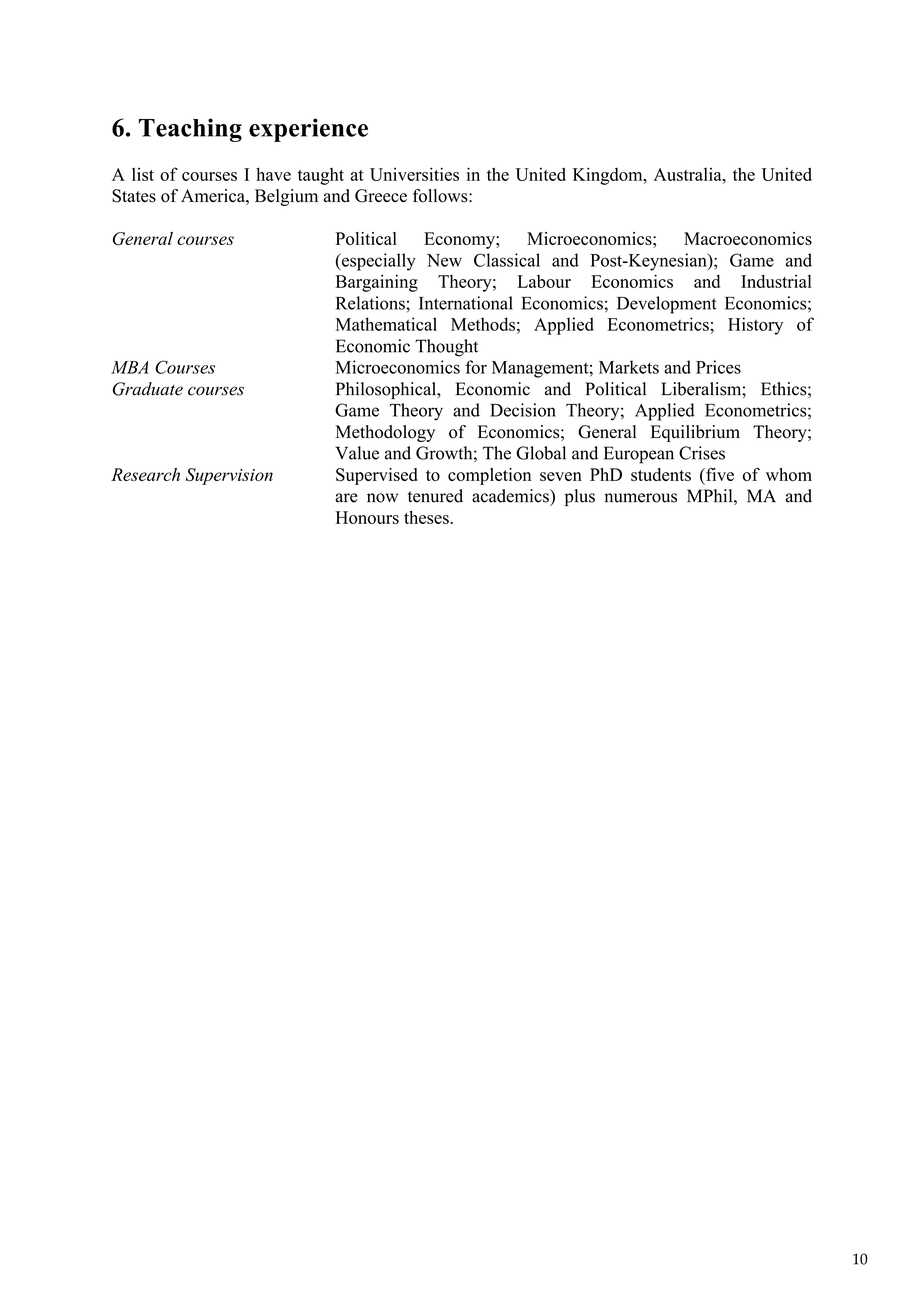 The image size is (924, 1308). I want to click on tenured, so click(435, 496).
